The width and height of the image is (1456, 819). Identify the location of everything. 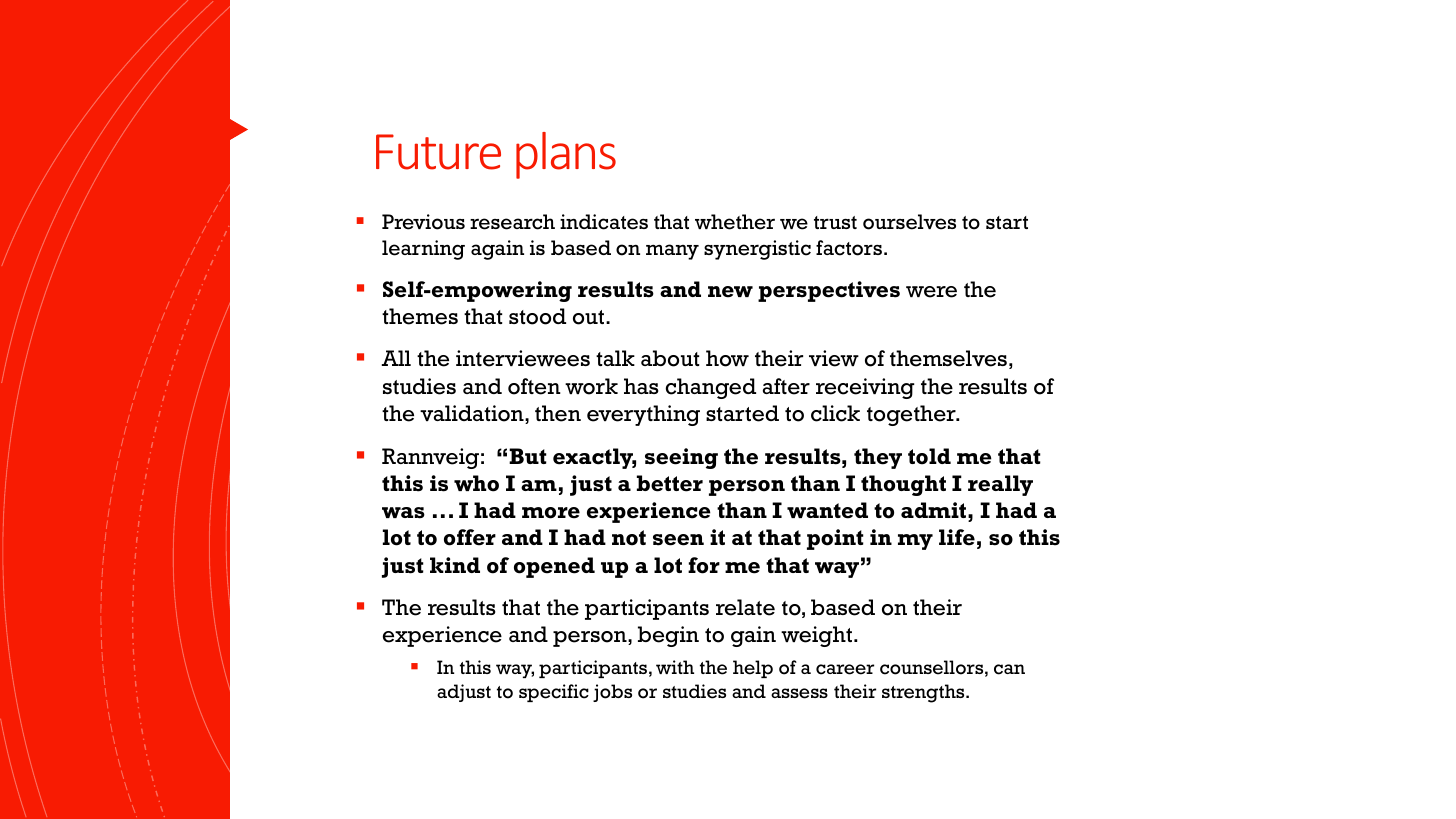
(643, 415).
